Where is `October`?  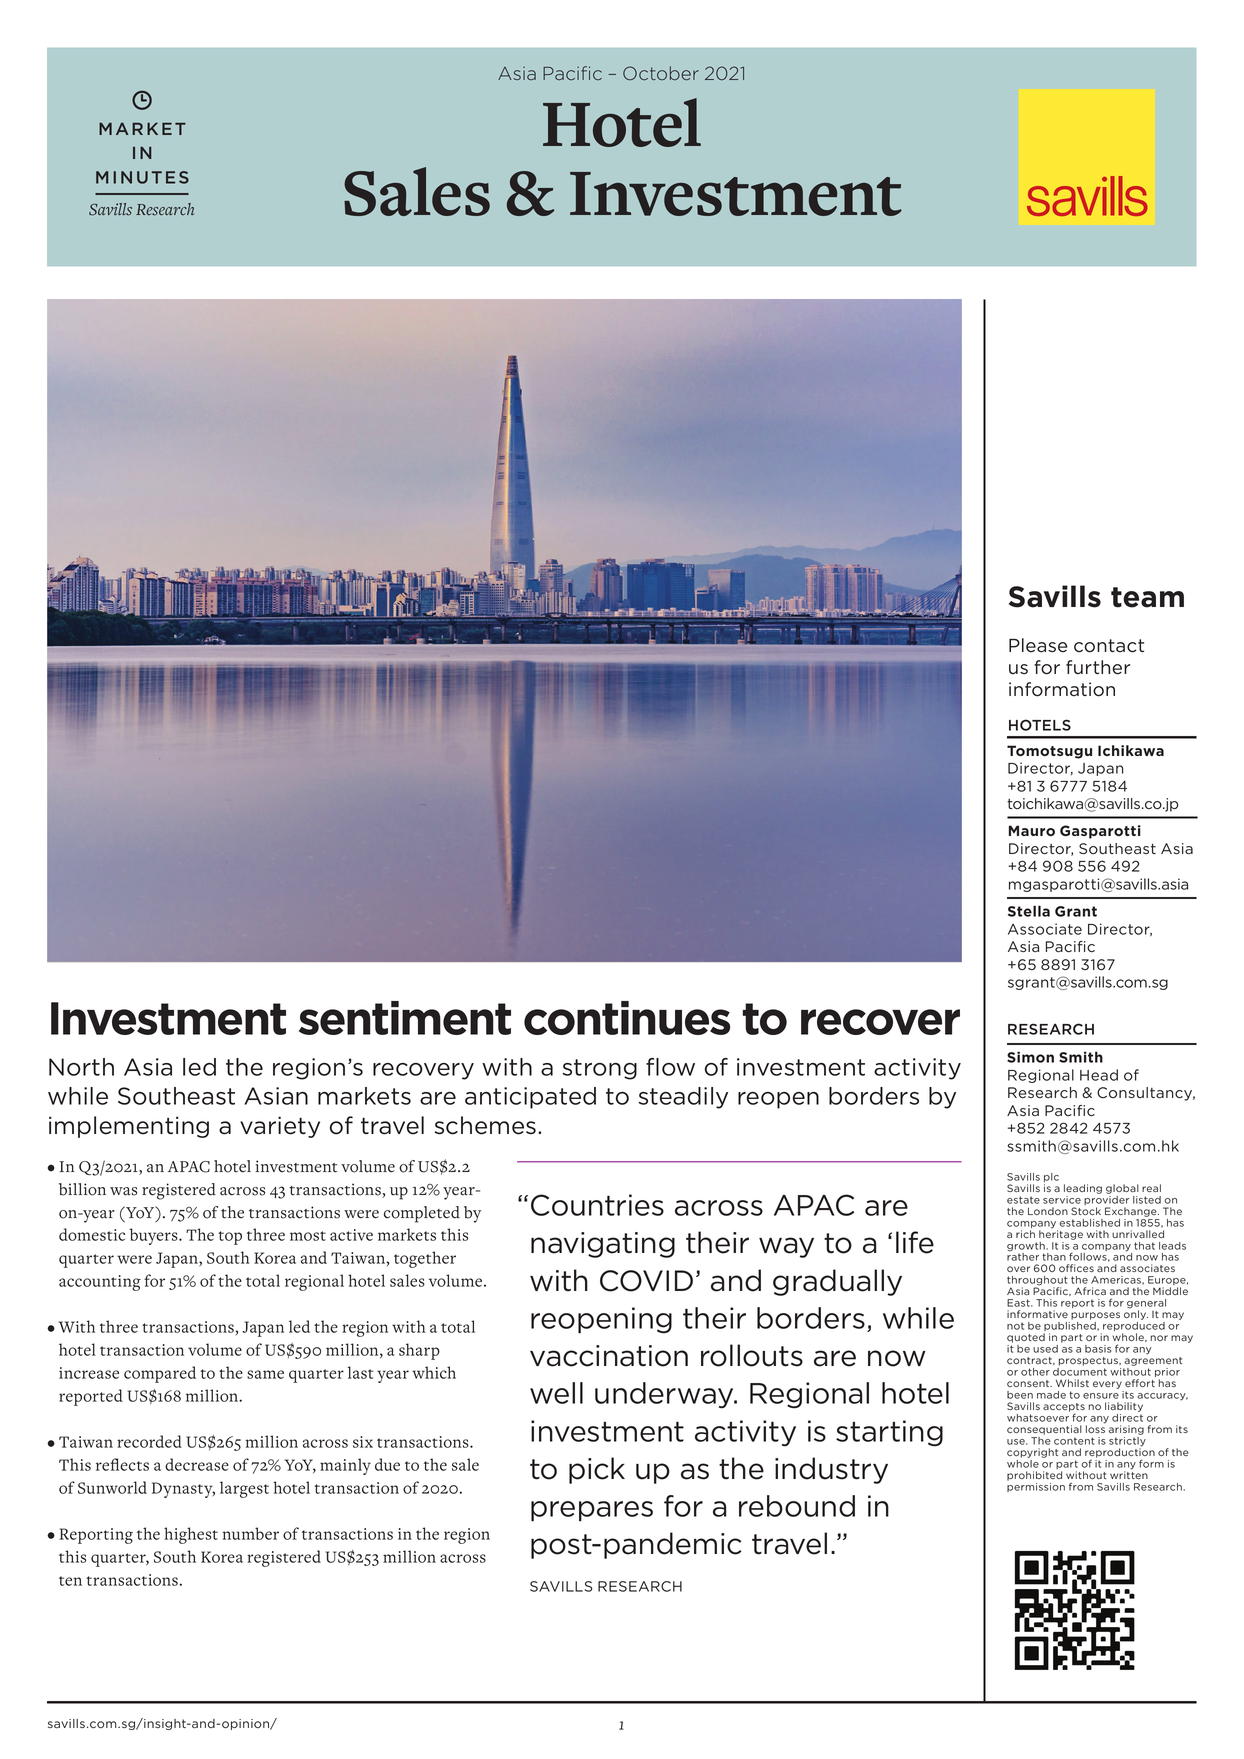 October is located at coordinates (661, 73).
